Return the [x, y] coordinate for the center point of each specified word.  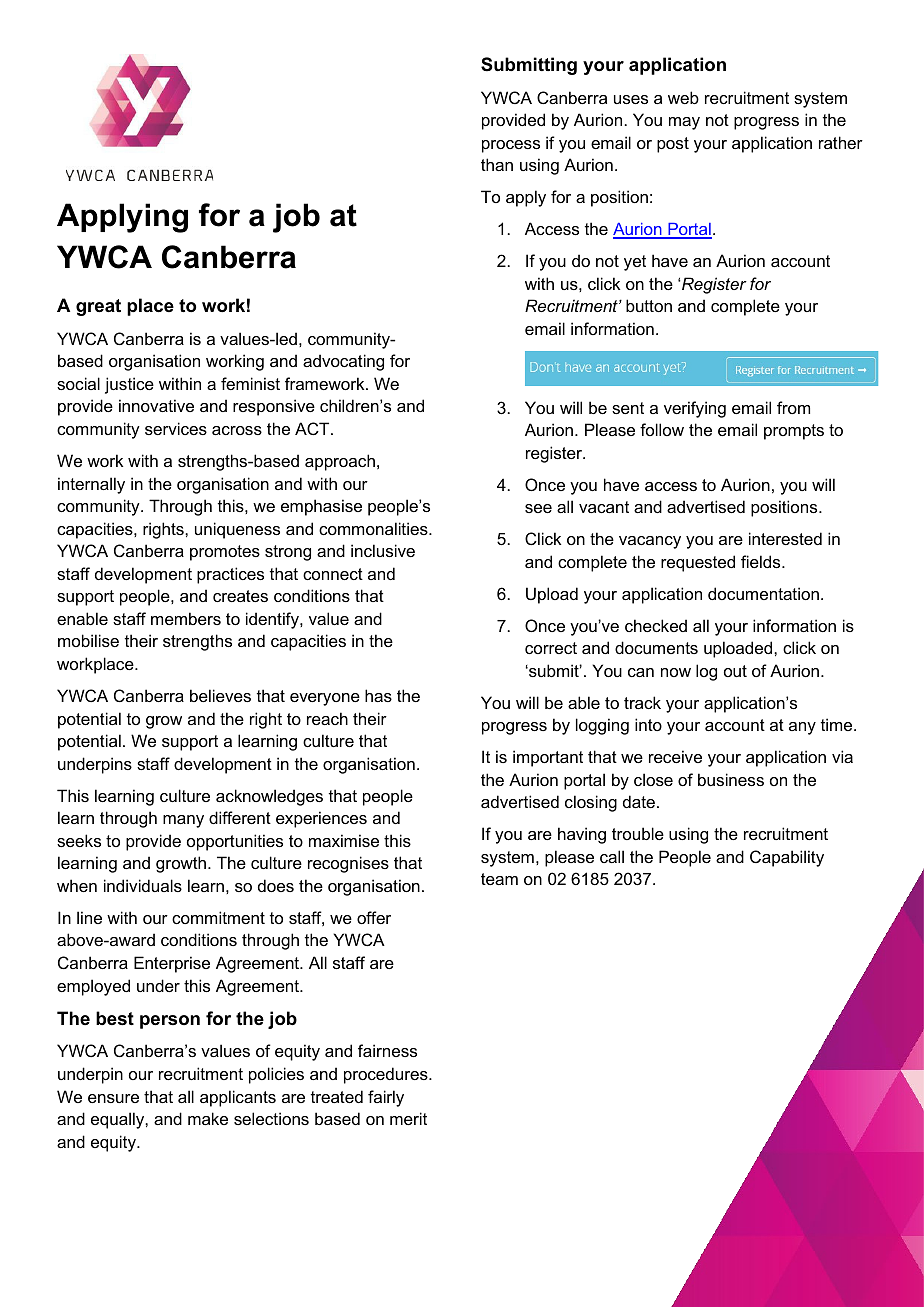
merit [408, 1118]
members [186, 618]
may [684, 123]
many [183, 821]
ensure [113, 1098]
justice [129, 385]
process [511, 146]
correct [551, 648]
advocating [343, 362]
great [98, 307]
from [793, 407]
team [499, 879]
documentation [763, 593]
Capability [787, 858]
